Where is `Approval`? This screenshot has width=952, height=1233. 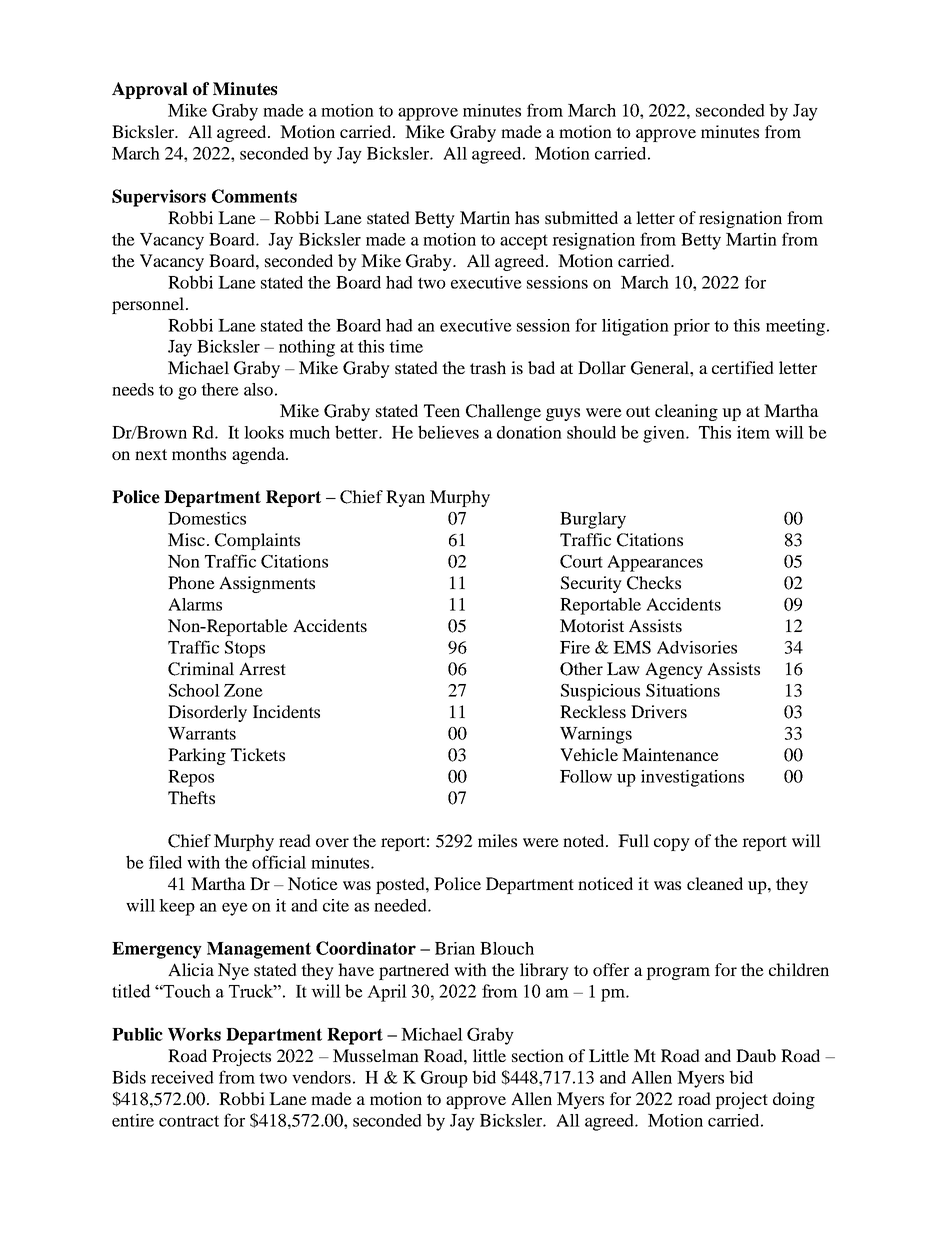
Approval is located at coordinates (150, 90).
